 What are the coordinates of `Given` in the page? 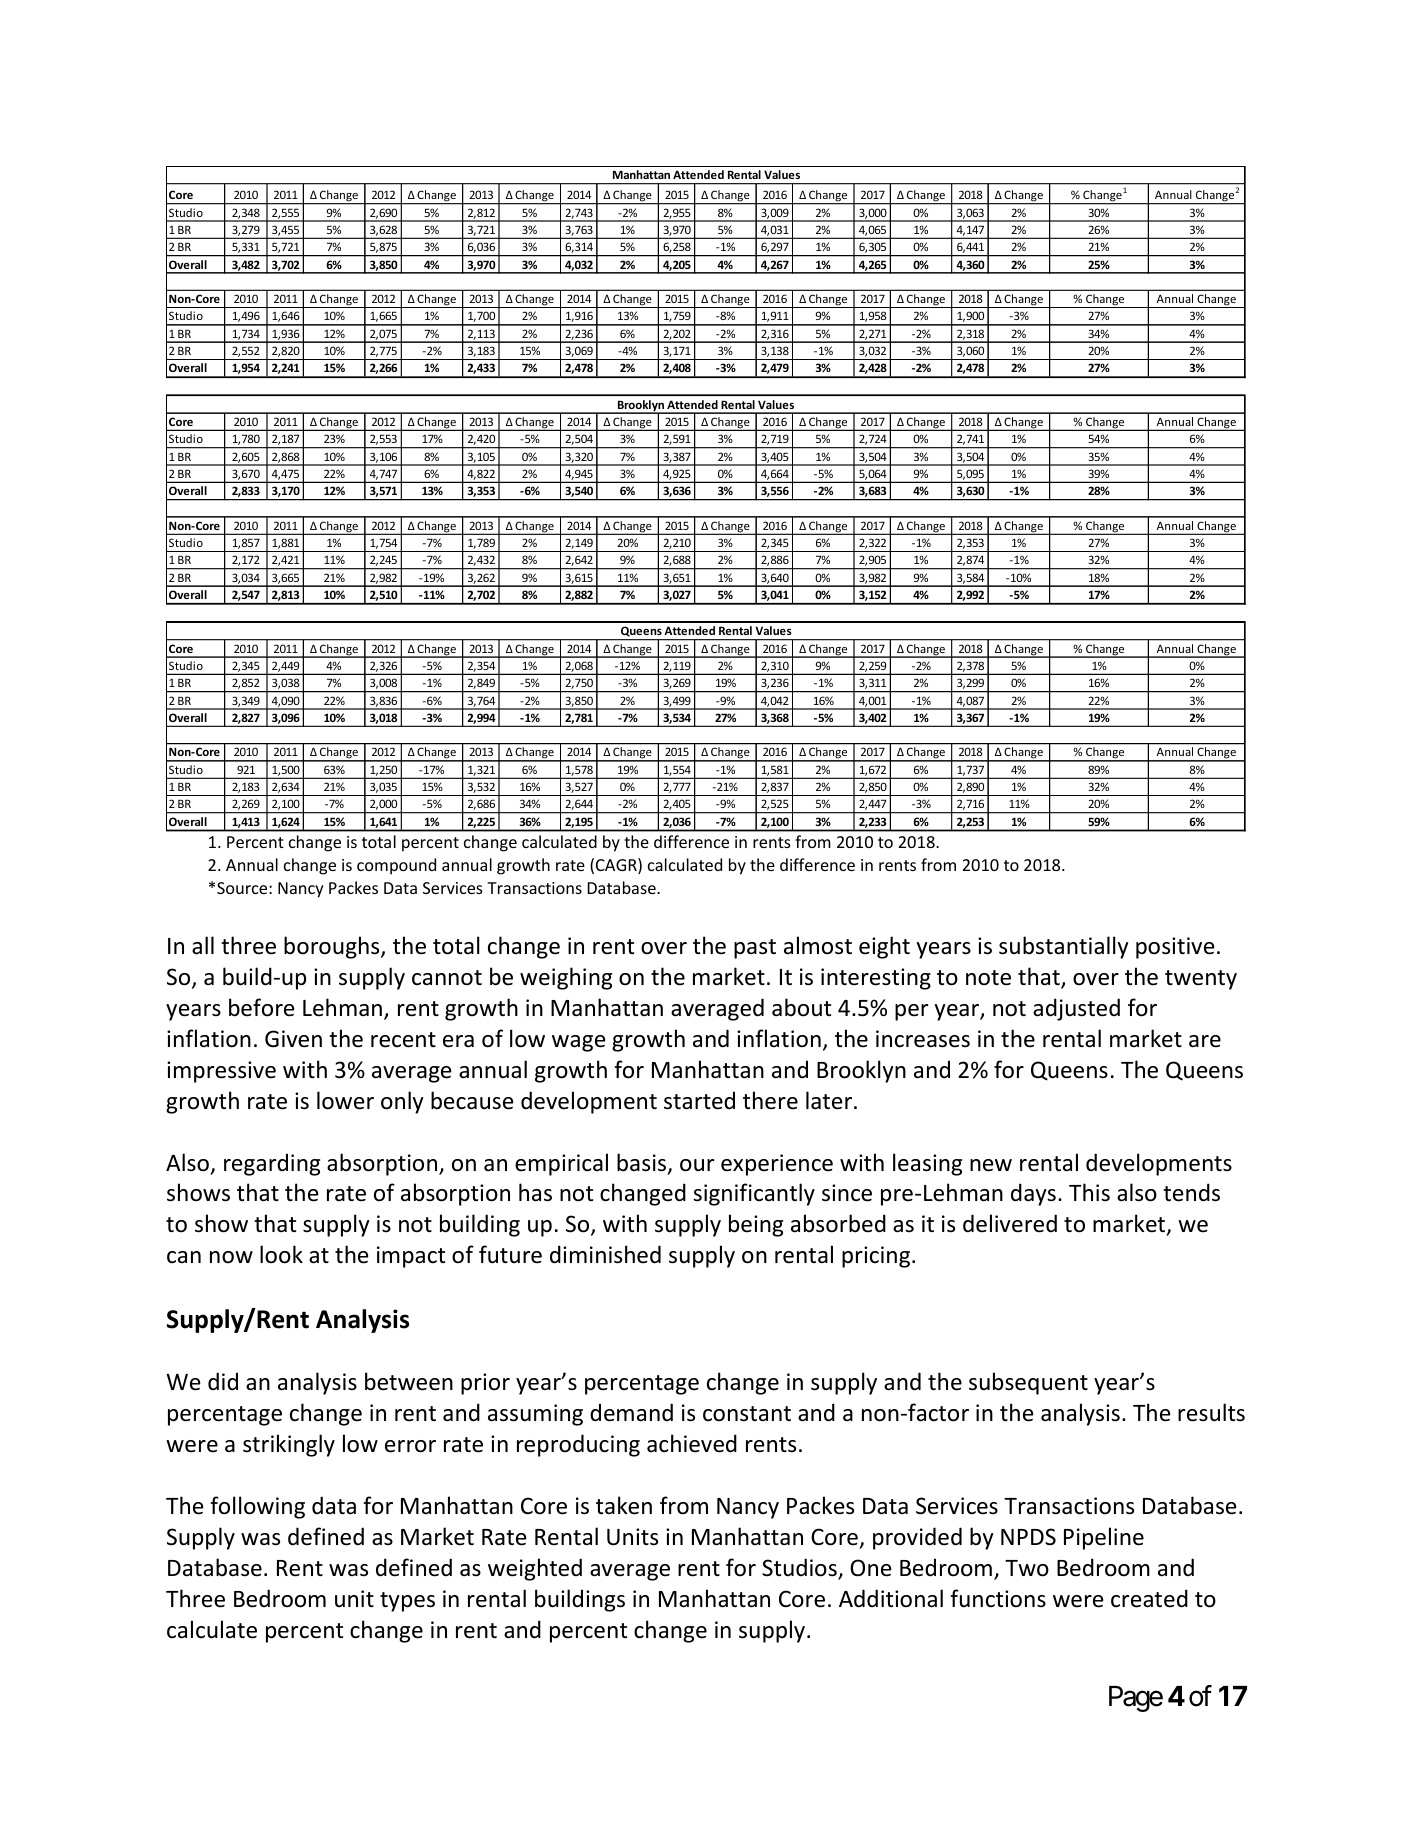 It's located at (293, 1039).
